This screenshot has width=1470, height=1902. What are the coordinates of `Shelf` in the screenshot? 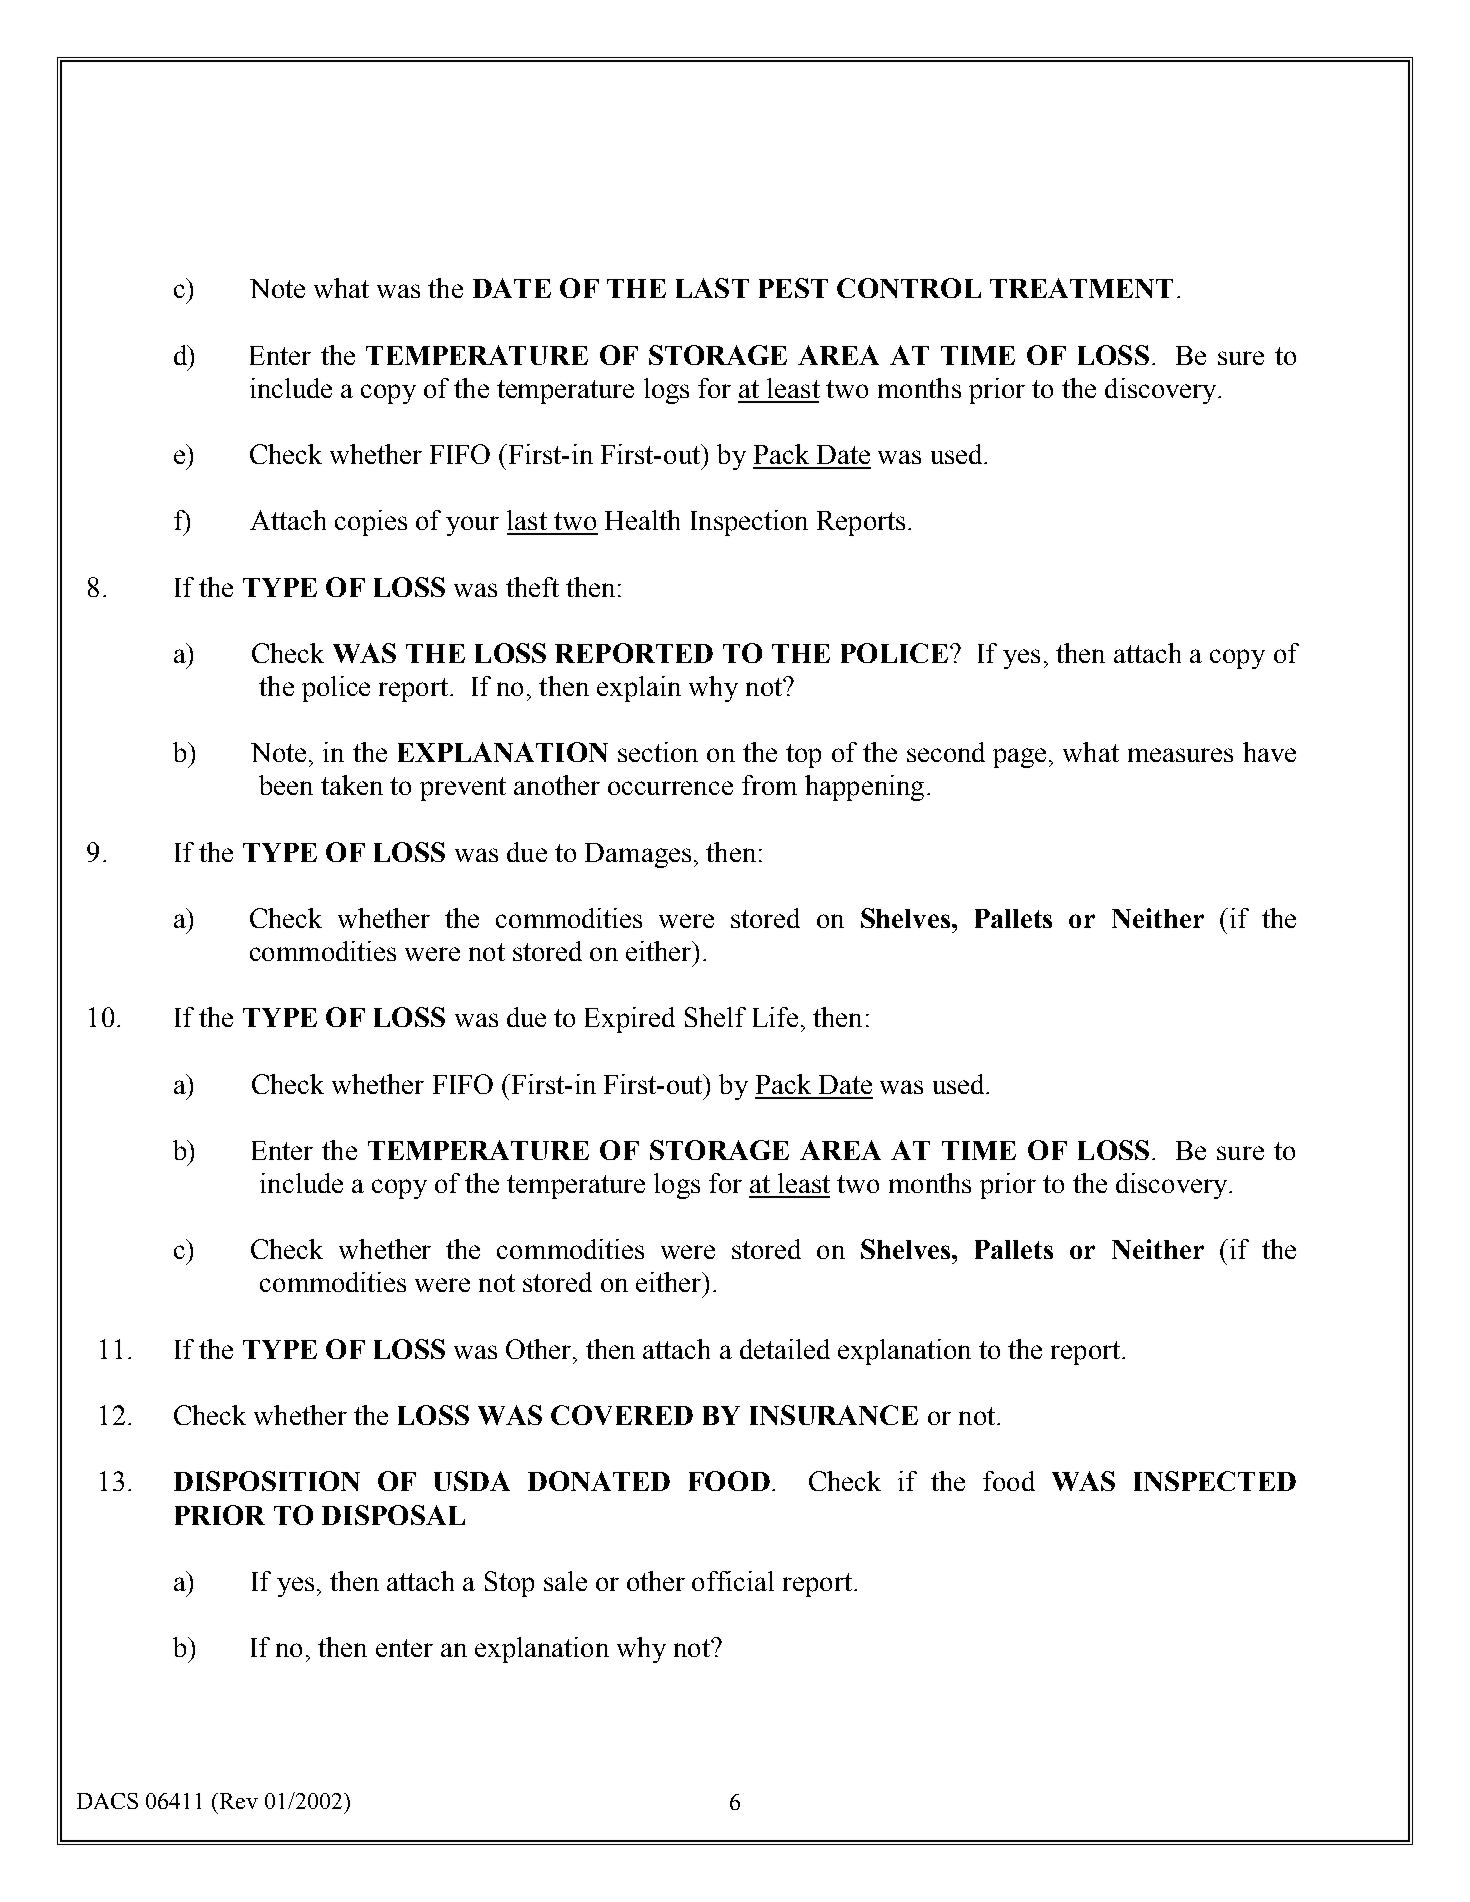 It's located at (715, 1017).
